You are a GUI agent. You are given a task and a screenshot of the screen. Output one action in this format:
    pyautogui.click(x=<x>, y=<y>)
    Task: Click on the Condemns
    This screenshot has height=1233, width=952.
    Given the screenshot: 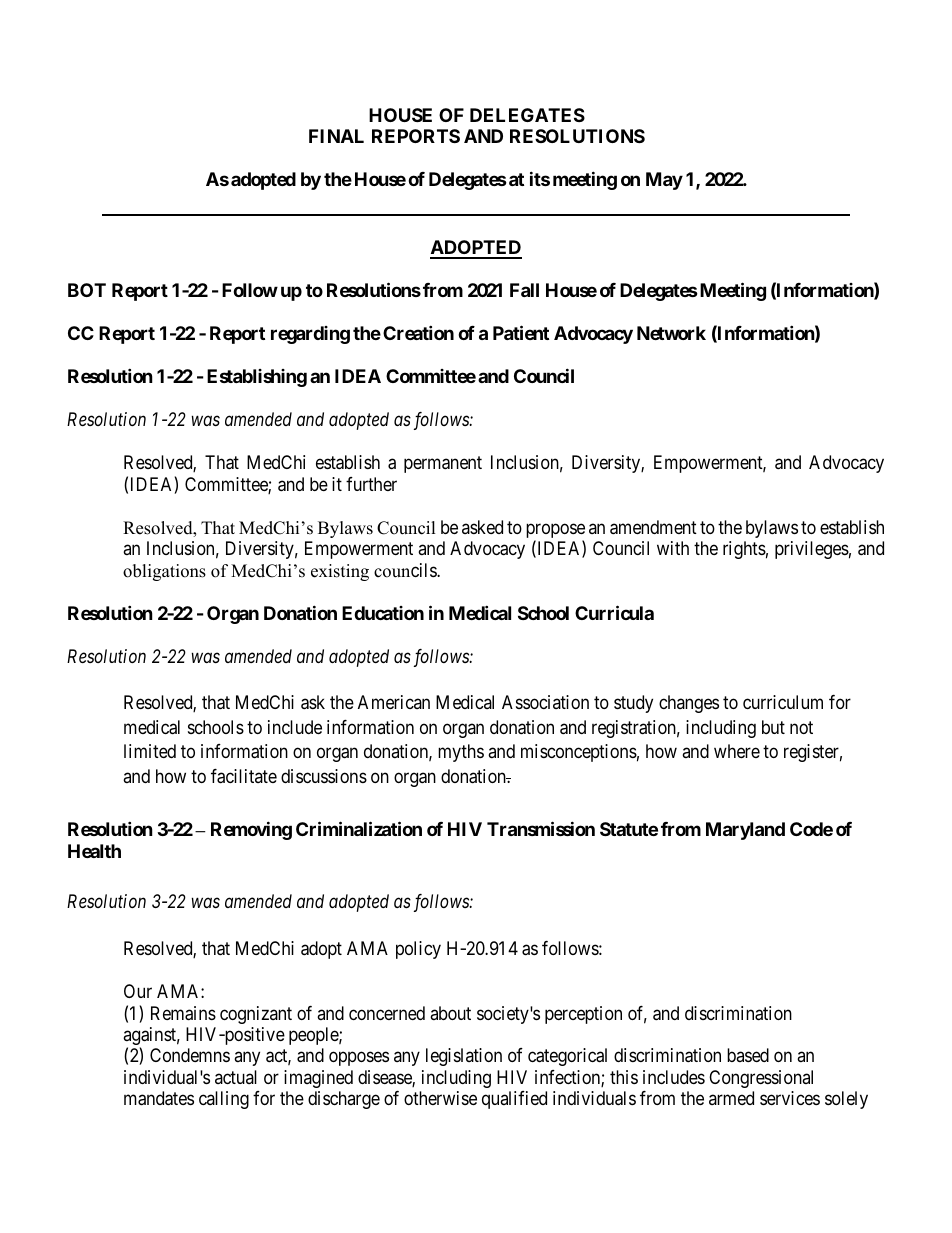 What is the action you would take?
    pyautogui.click(x=190, y=1055)
